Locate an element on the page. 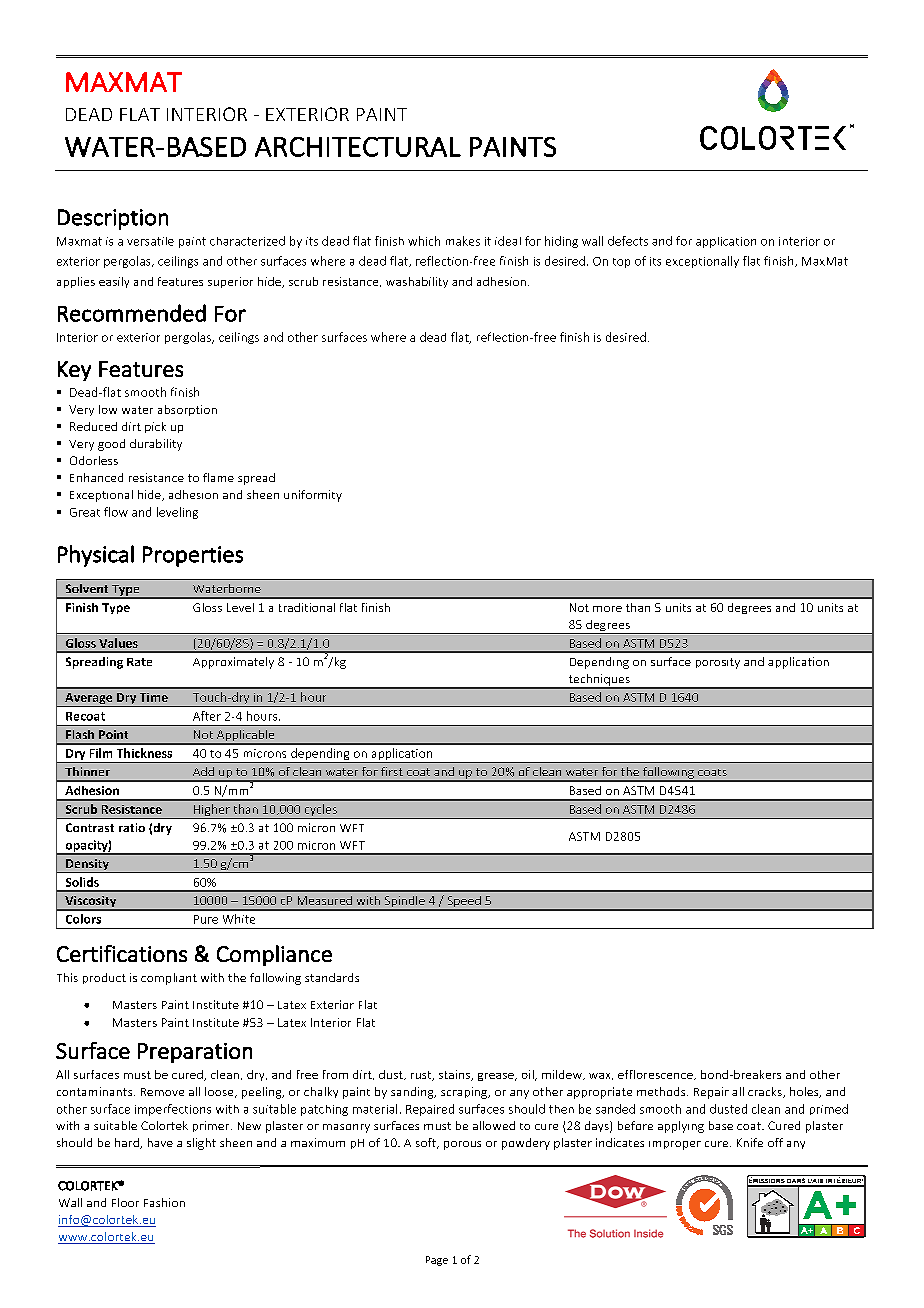 This page has width=924, height=1308. durability is located at coordinates (156, 445).
